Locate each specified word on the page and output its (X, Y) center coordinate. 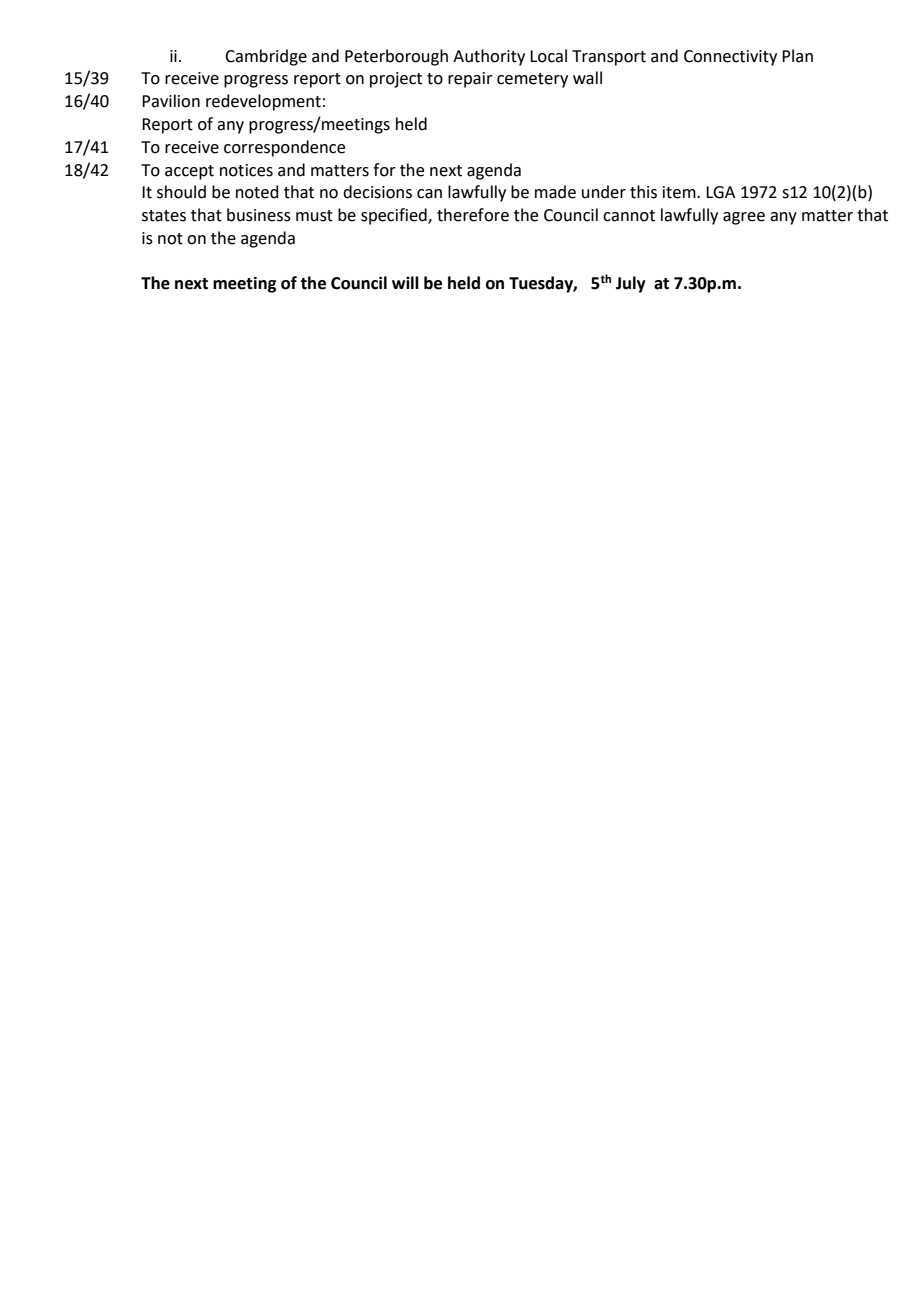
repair (470, 80)
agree (744, 218)
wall (587, 78)
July (631, 284)
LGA (720, 192)
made (555, 192)
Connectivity (730, 58)
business (259, 215)
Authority (489, 57)
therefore (473, 215)
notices (246, 170)
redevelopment (263, 102)
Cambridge (266, 57)
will (405, 282)
